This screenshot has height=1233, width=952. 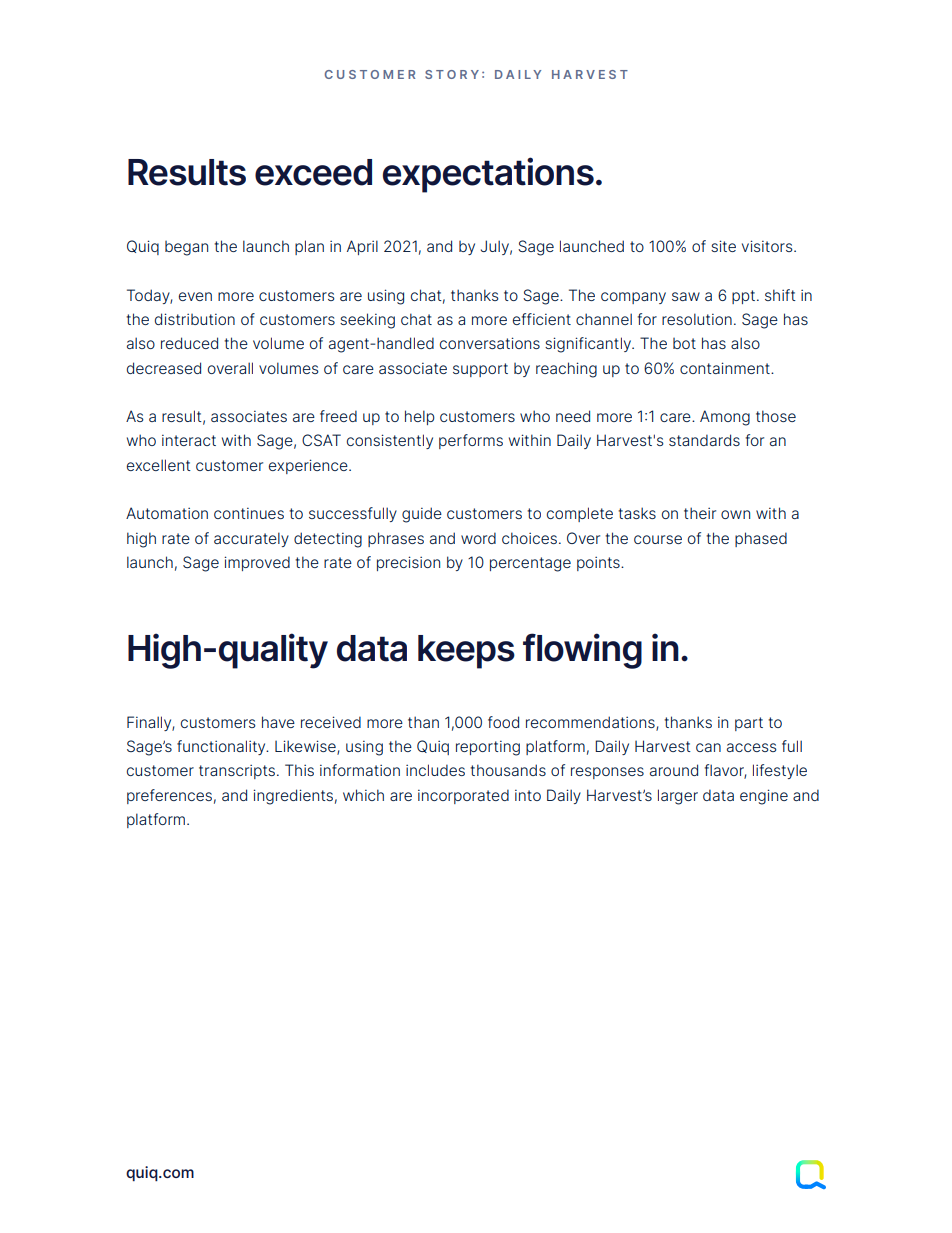 I want to click on their, so click(x=700, y=513).
